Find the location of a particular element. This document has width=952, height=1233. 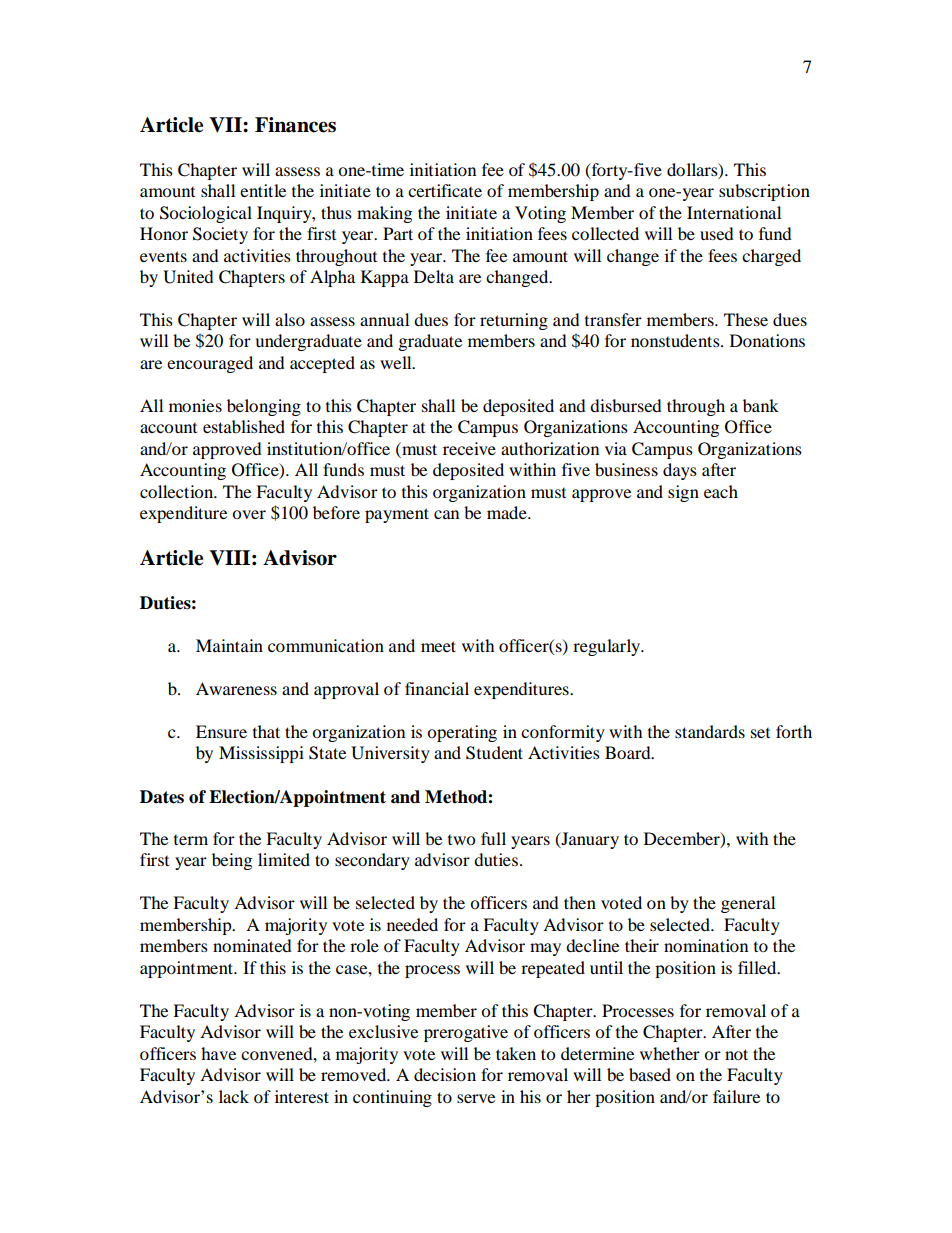

meet is located at coordinates (438, 646).
